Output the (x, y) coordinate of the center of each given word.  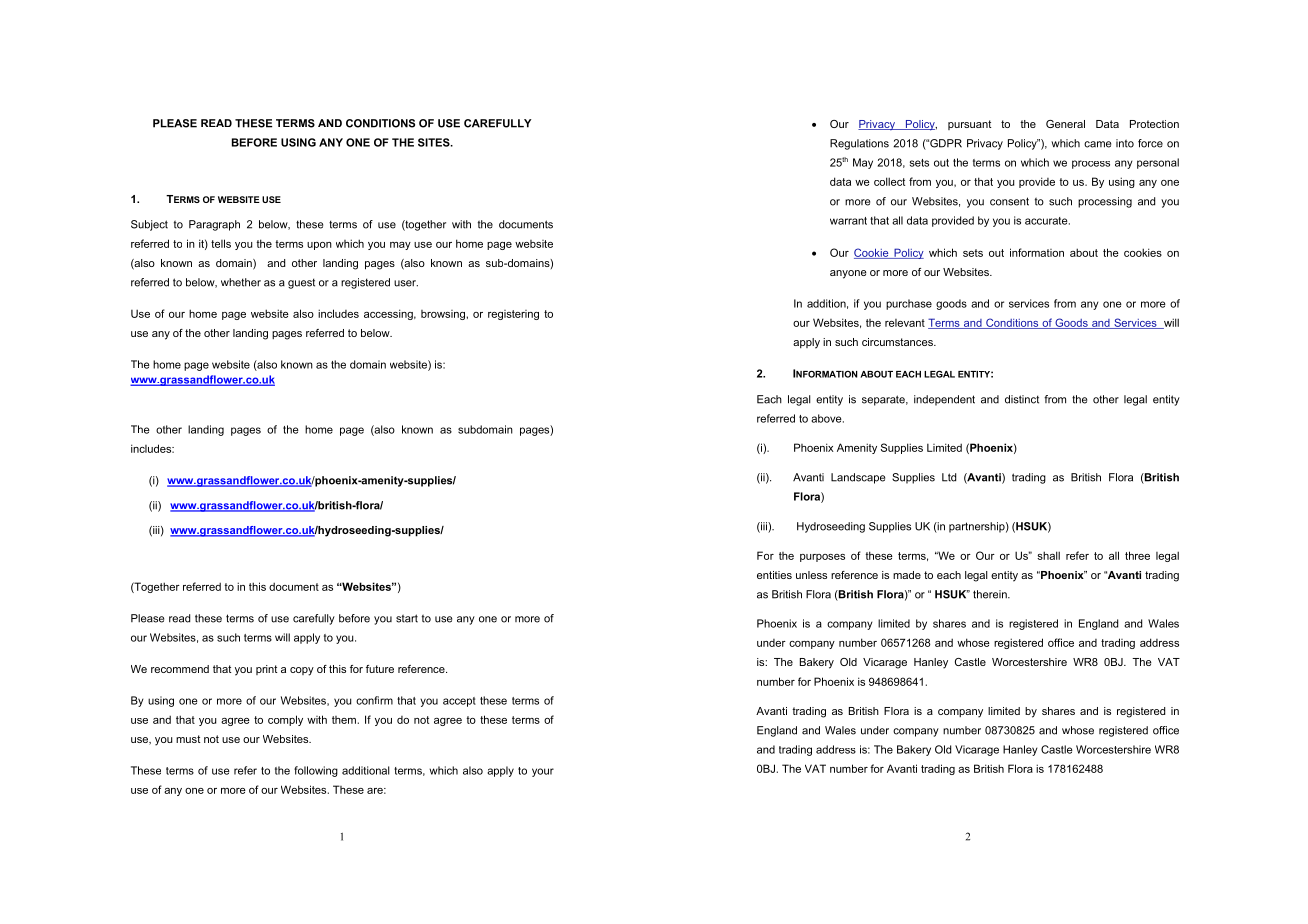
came (1097, 144)
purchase (909, 304)
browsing (443, 315)
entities (774, 575)
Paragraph (214, 225)
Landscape (858, 478)
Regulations (859, 144)
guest (301, 283)
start (407, 618)
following (316, 771)
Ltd (949, 477)
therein (991, 594)
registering (513, 315)
